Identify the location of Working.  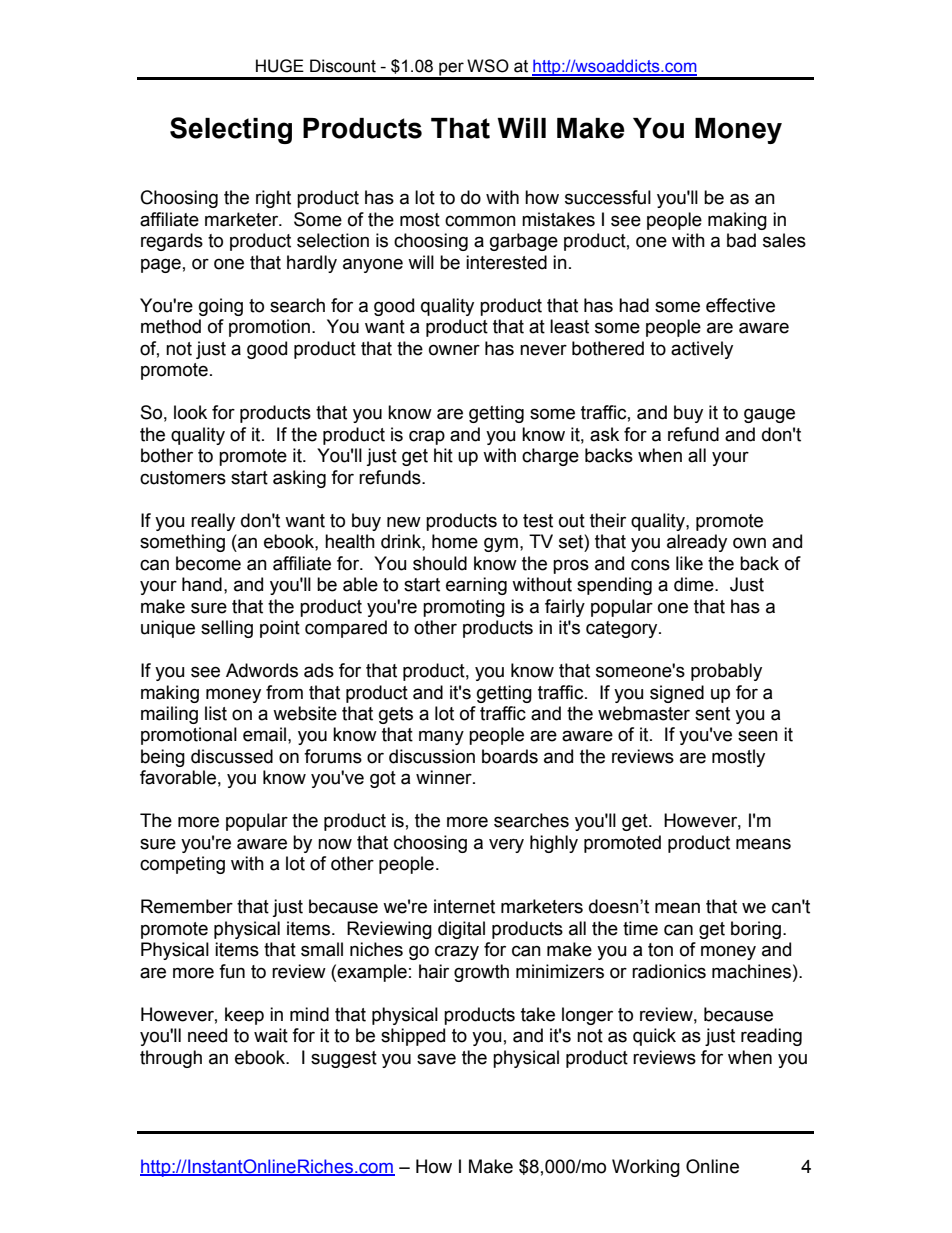
(646, 1168).
